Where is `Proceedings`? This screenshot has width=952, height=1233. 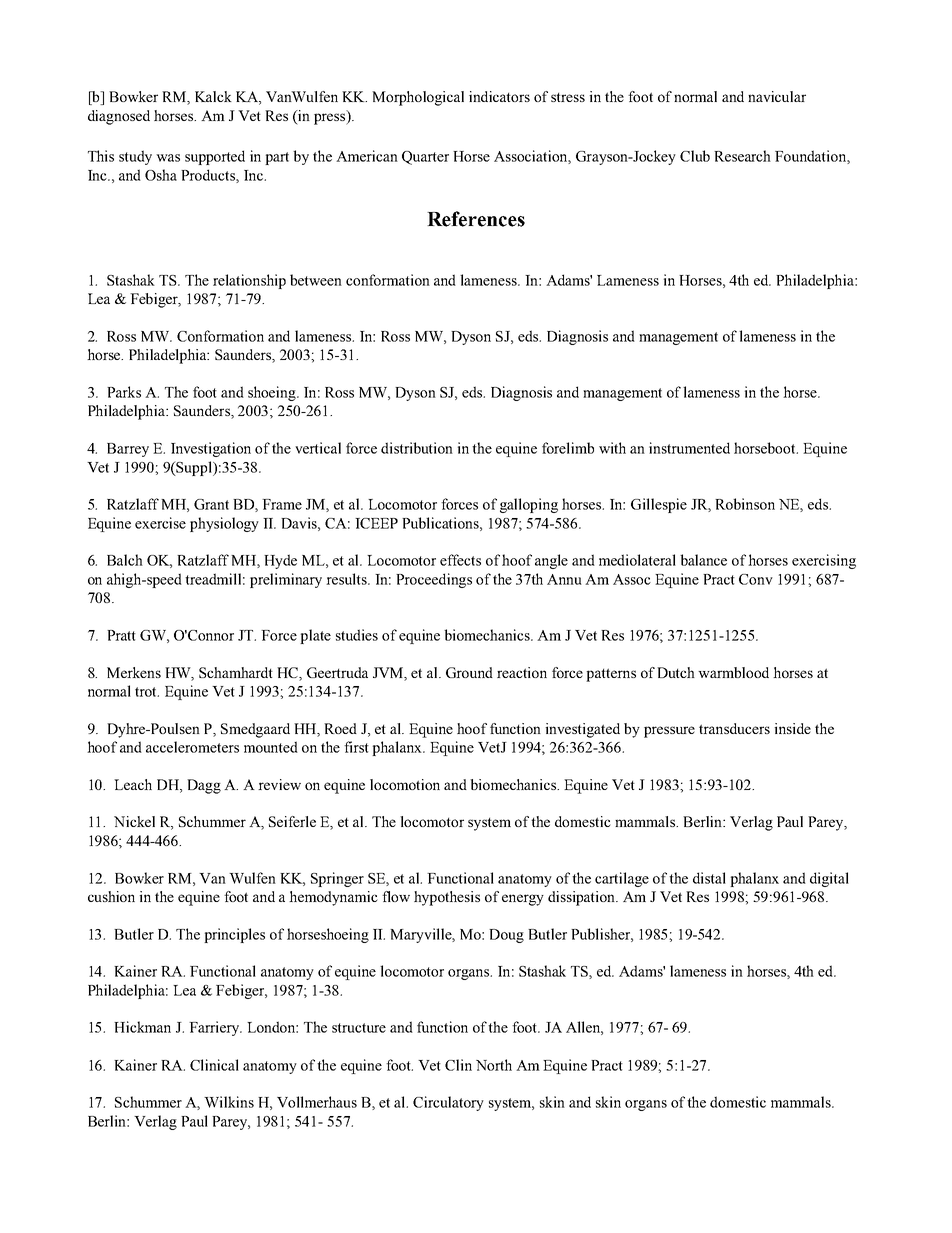
Proceedings is located at coordinates (434, 580).
